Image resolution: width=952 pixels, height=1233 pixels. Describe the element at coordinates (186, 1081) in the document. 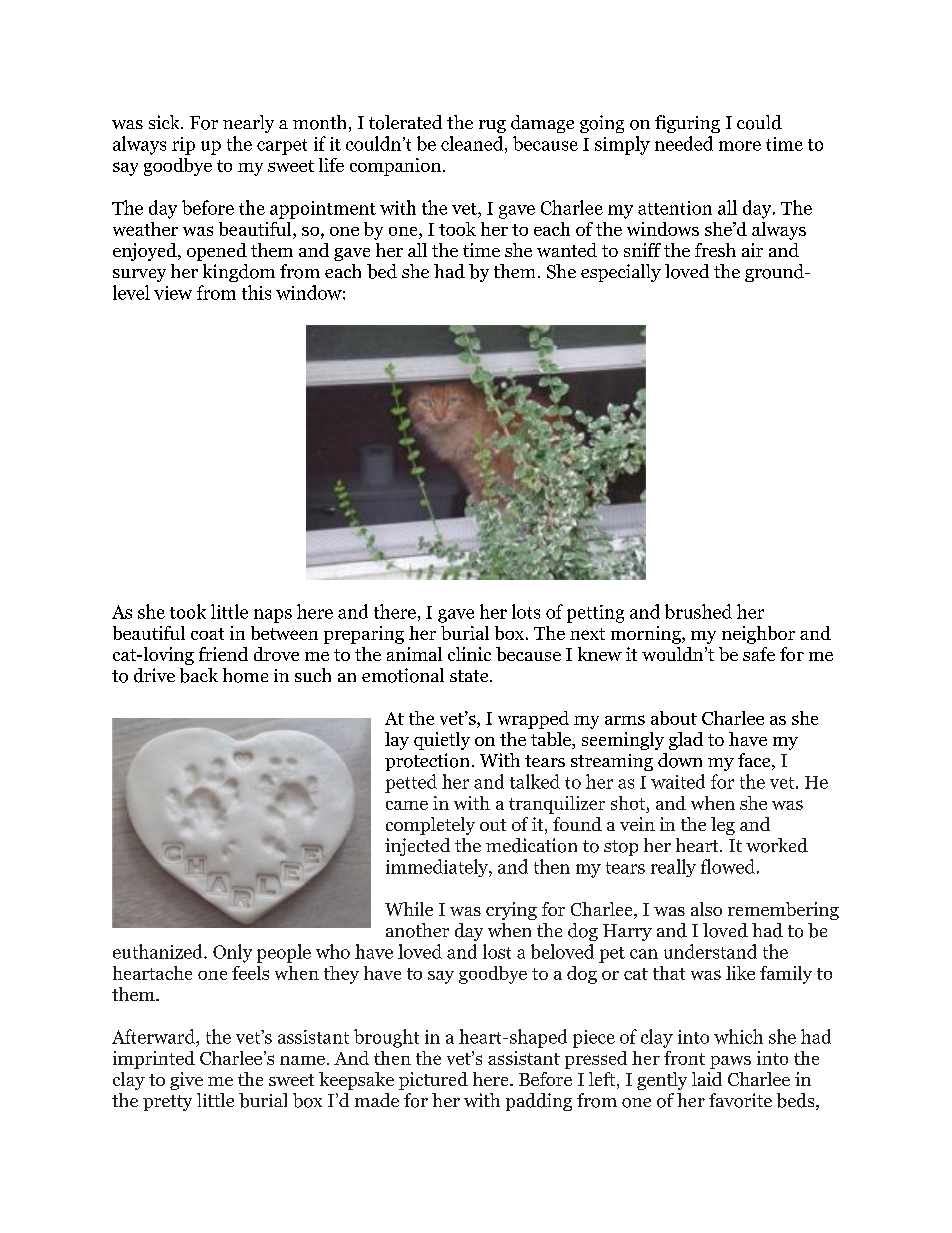

I see `give` at that location.
